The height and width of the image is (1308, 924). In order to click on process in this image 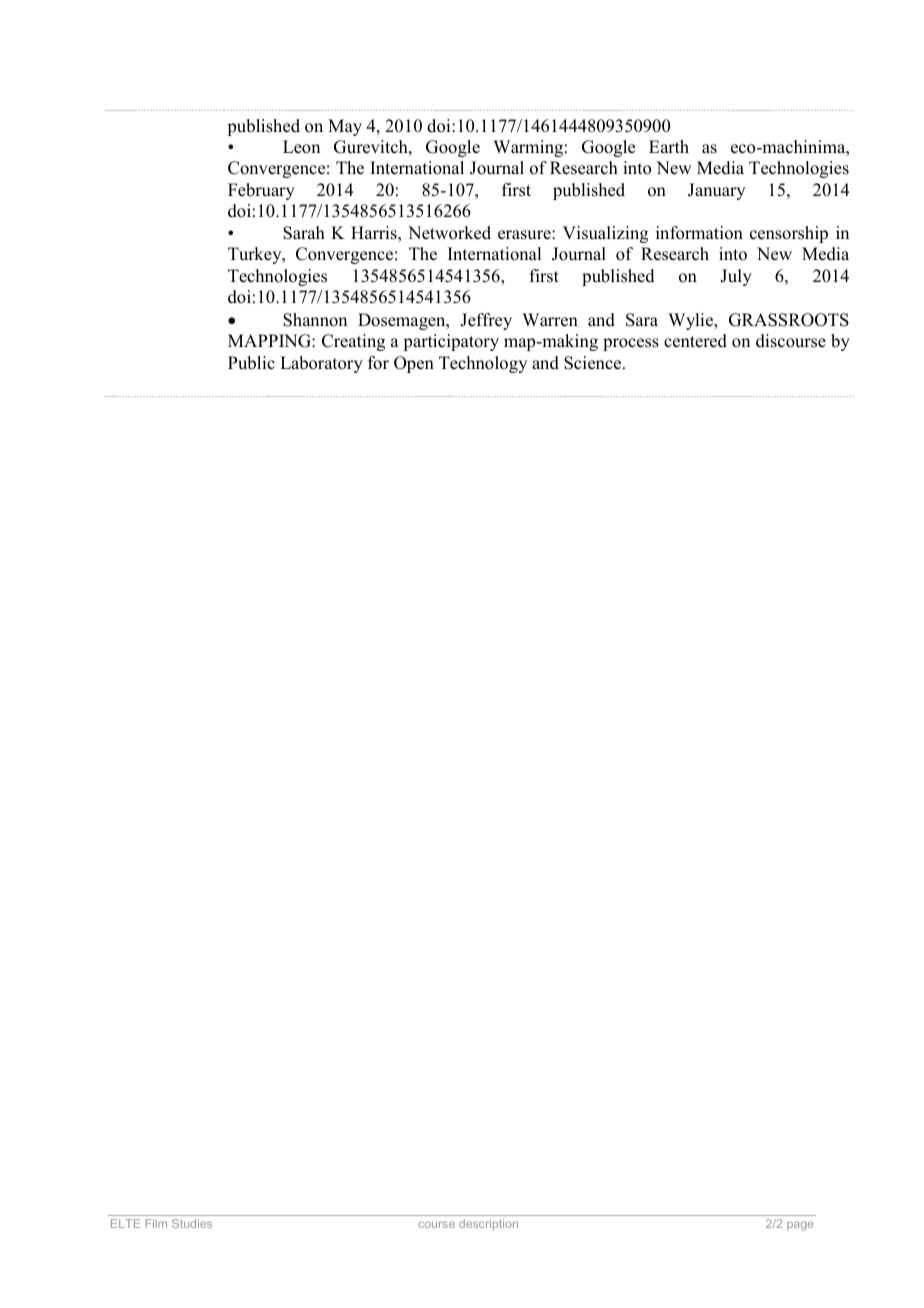, I will do `click(631, 344)`.
